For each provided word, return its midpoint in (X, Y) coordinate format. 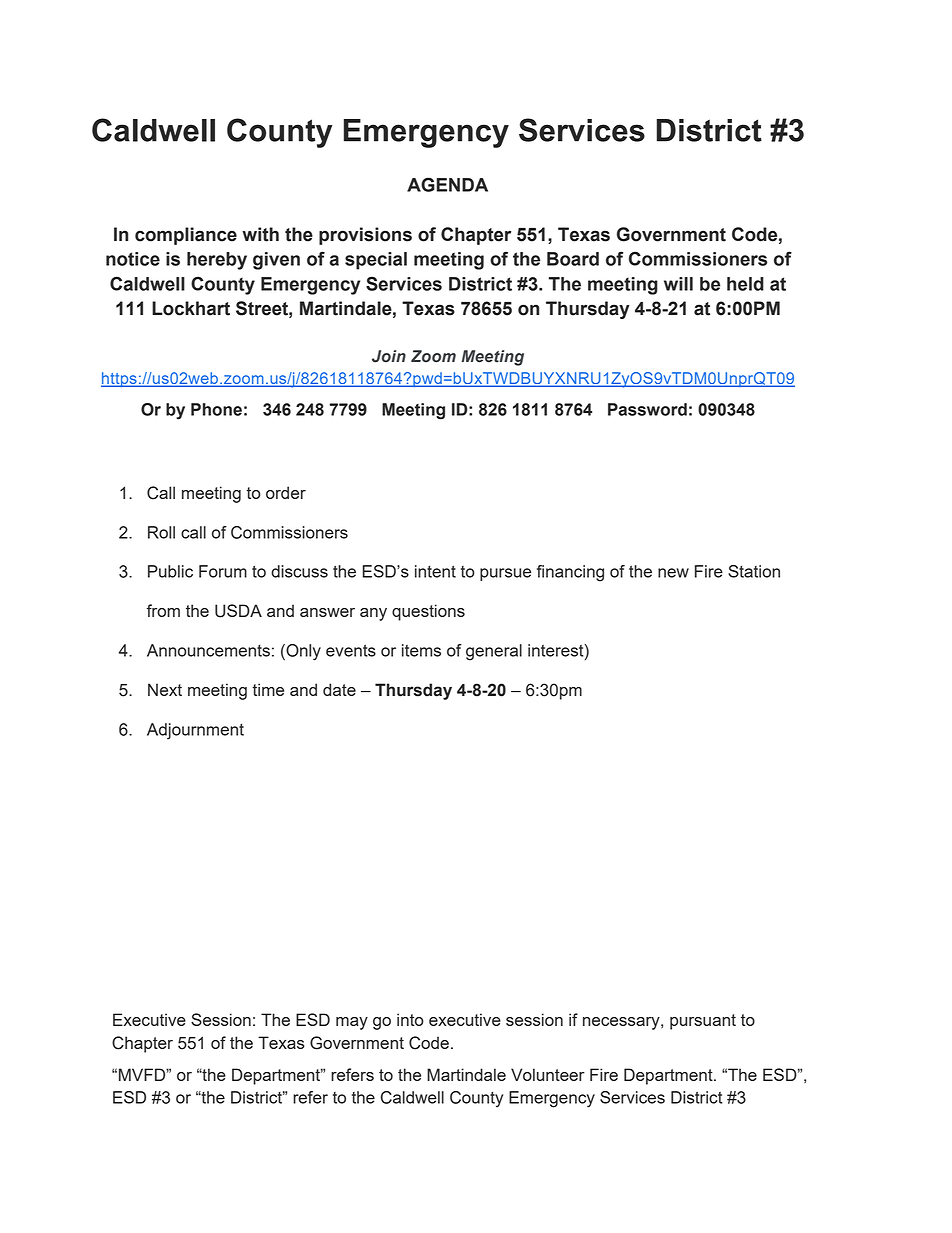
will (678, 284)
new (673, 573)
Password (647, 409)
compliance (186, 236)
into (410, 1019)
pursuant (703, 1022)
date (339, 689)
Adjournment (195, 731)
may (352, 1023)
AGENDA (447, 184)
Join (389, 356)
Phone (216, 409)
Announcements (208, 650)
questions (428, 612)
